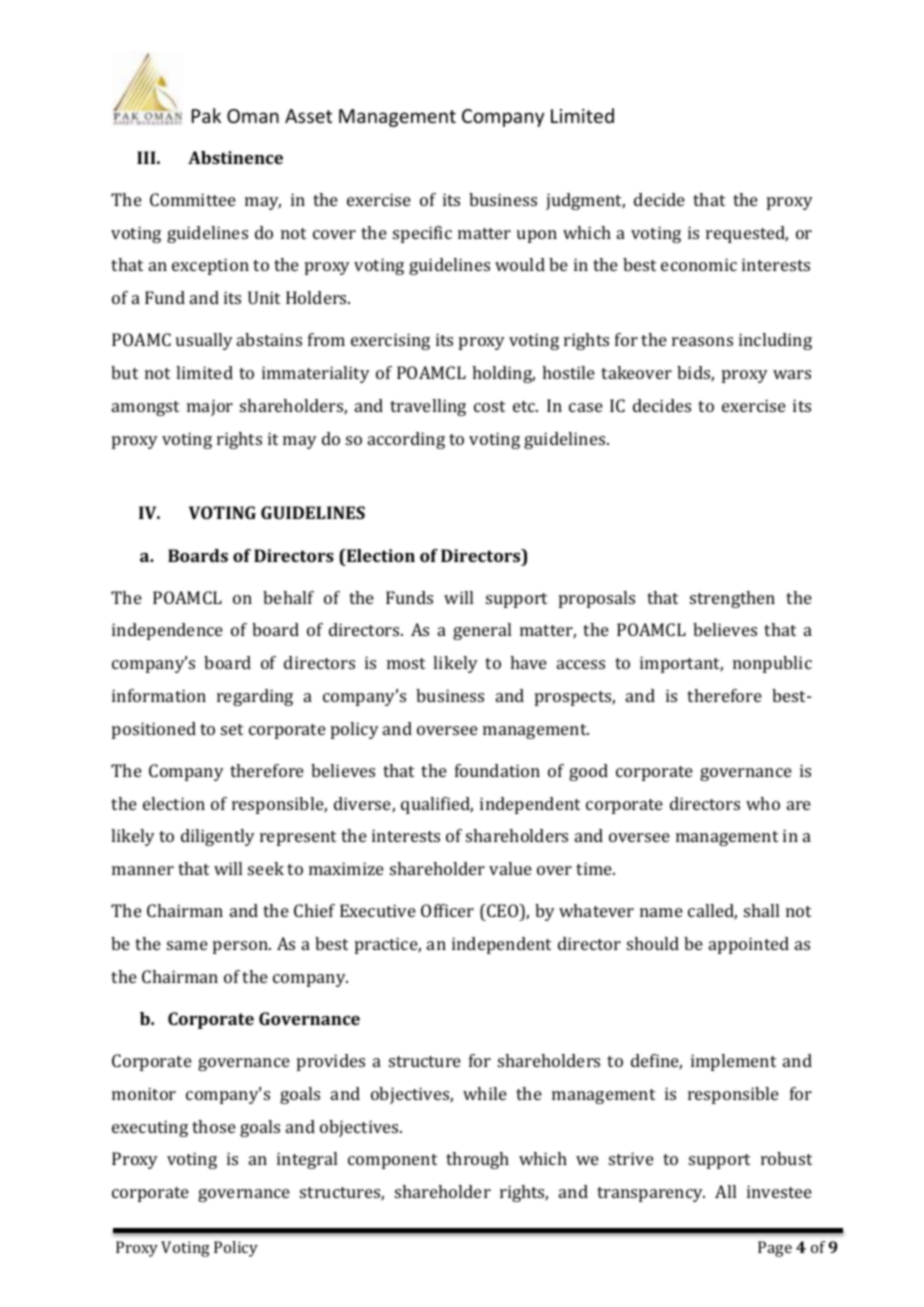 Image resolution: width=924 pixels, height=1307 pixels. What do you see at coordinates (406, 663) in the screenshot?
I see `most` at bounding box center [406, 663].
